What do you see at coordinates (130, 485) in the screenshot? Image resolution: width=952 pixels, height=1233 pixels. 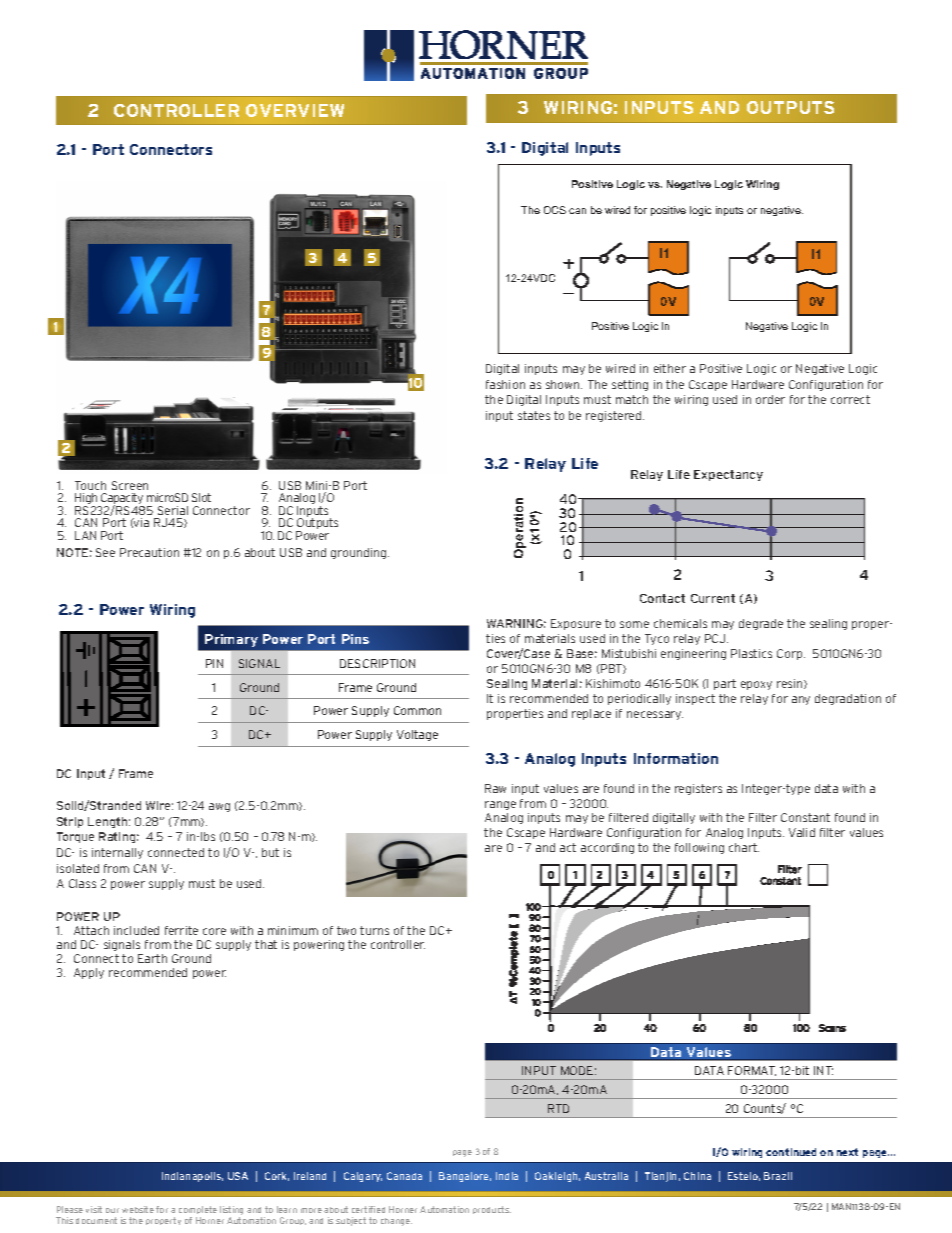 I see `Screen` at bounding box center [130, 485].
